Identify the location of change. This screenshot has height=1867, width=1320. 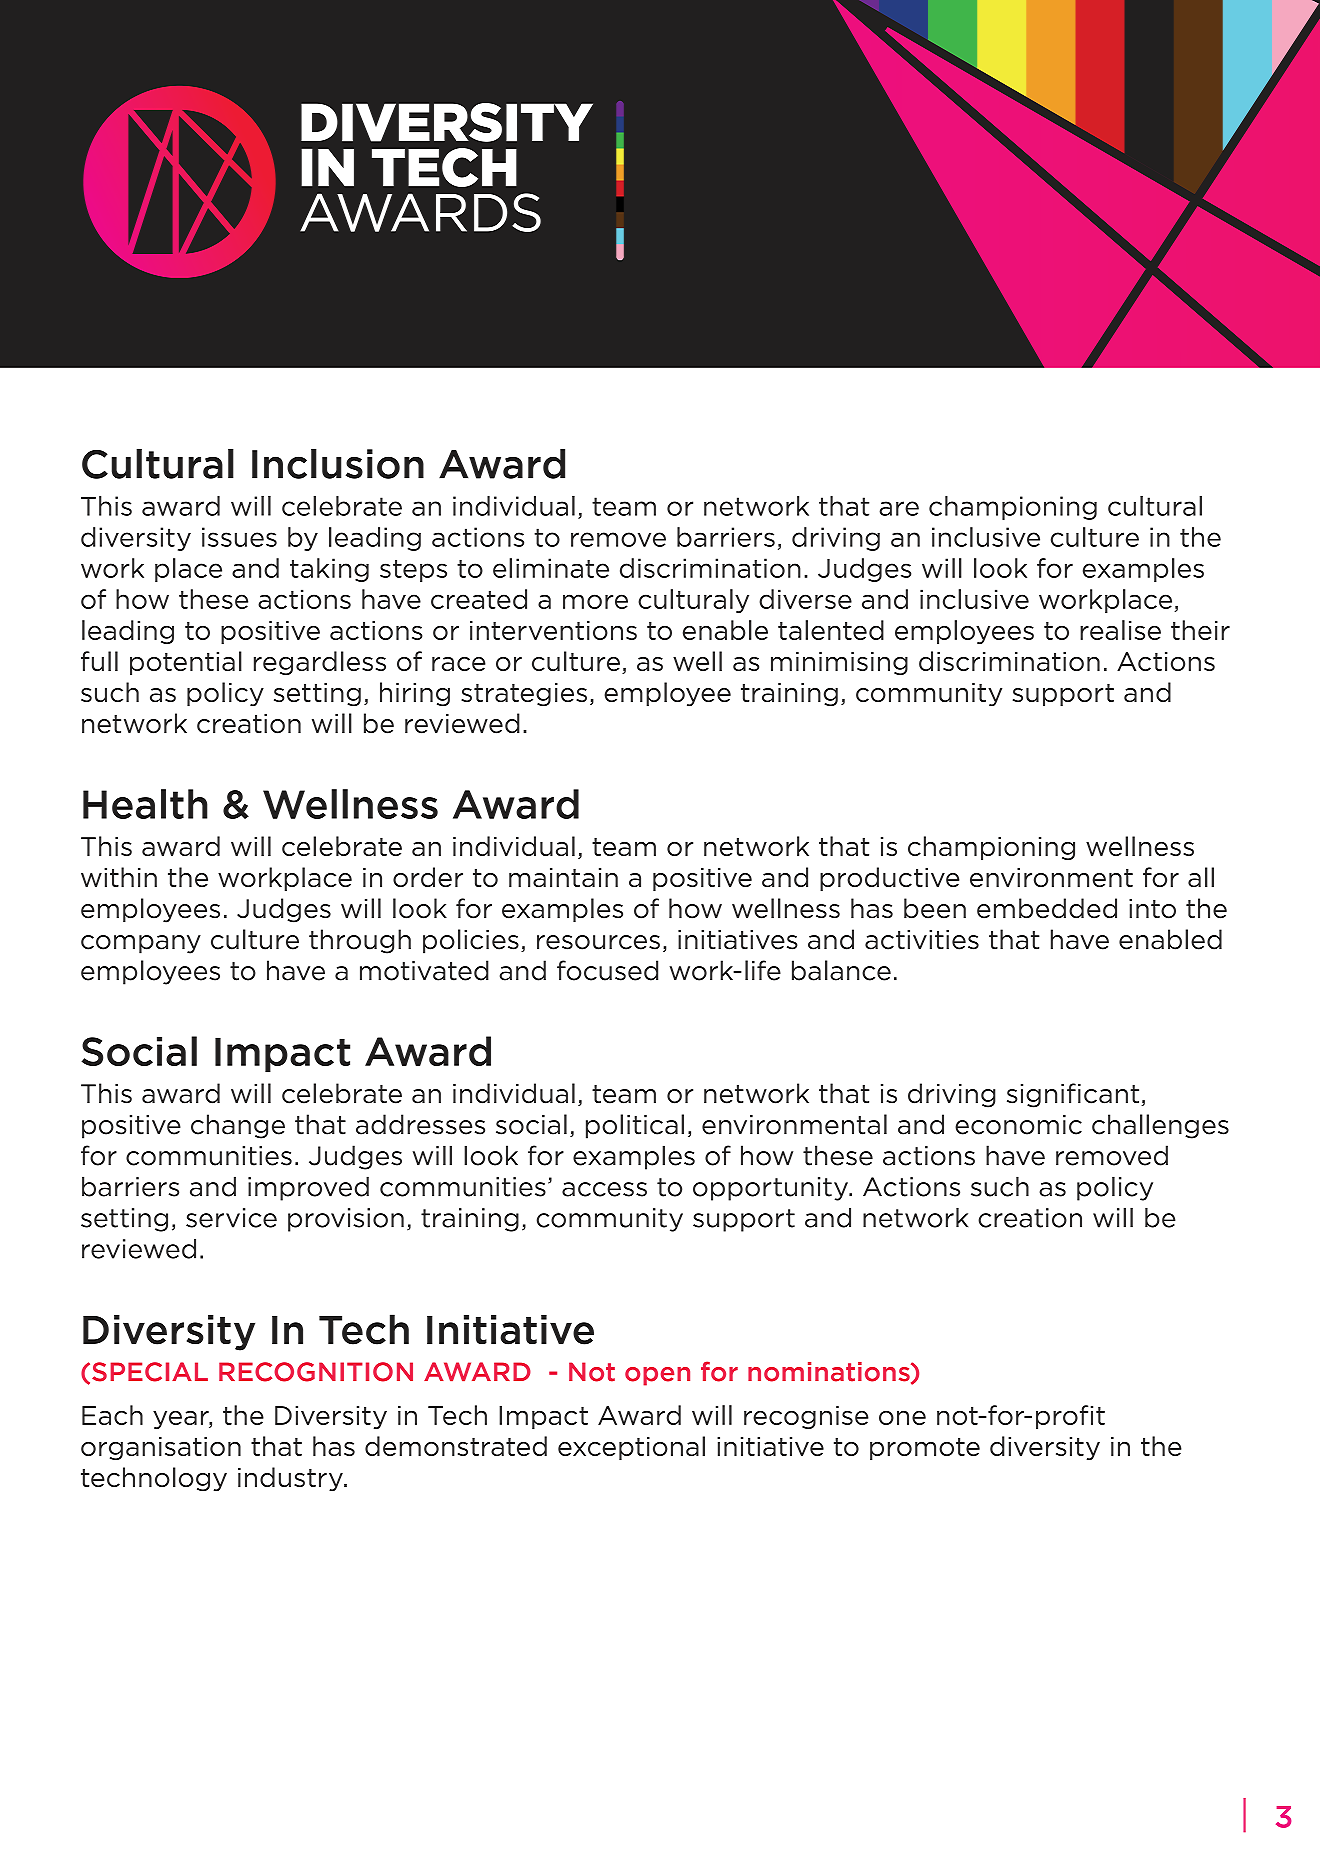
(238, 1126).
